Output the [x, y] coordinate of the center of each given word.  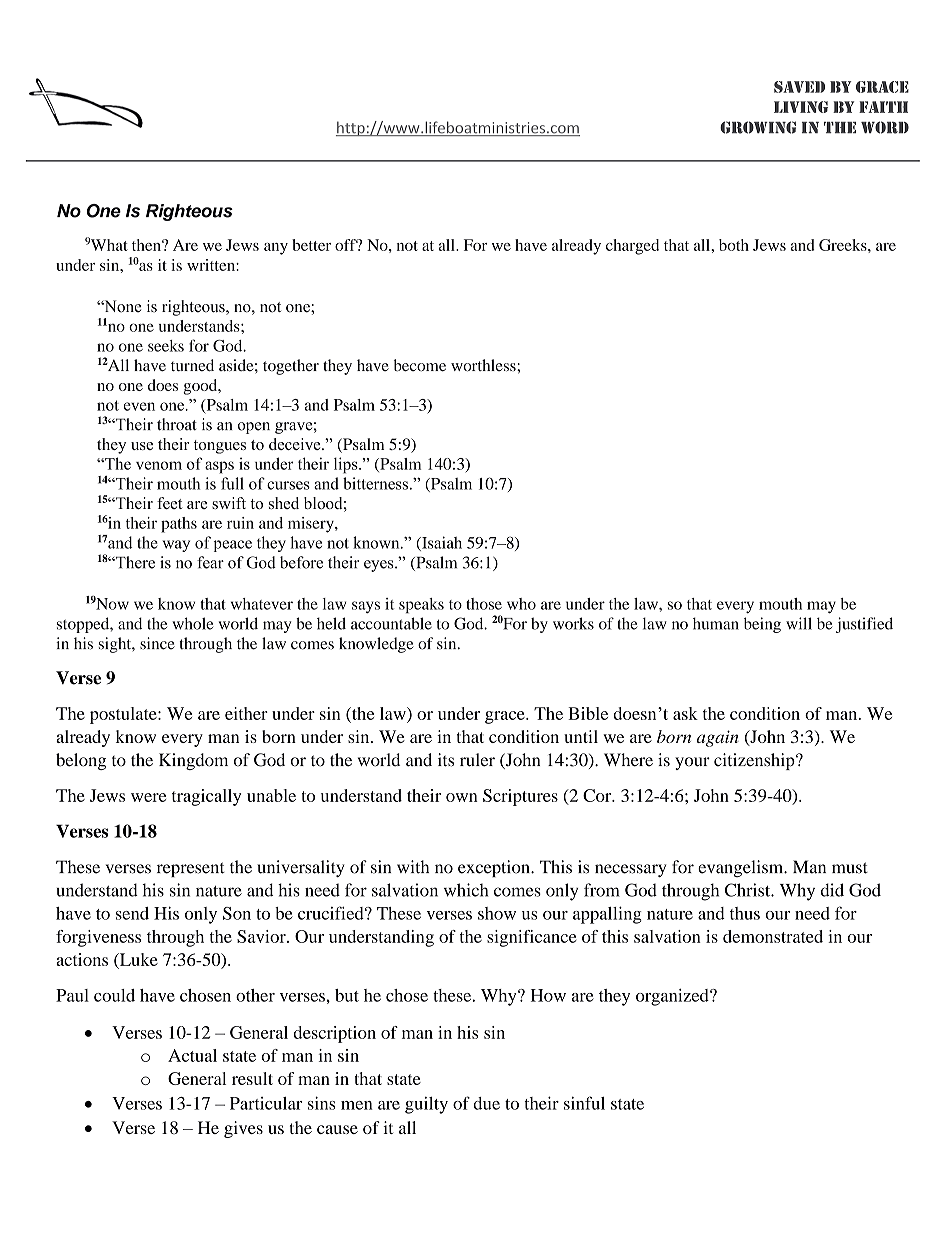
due [486, 1103]
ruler [477, 760]
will [799, 623]
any [276, 249]
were [148, 797]
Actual [192, 1055]
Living [801, 107]
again [718, 738]
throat [177, 424]
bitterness [375, 483]
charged [632, 247]
